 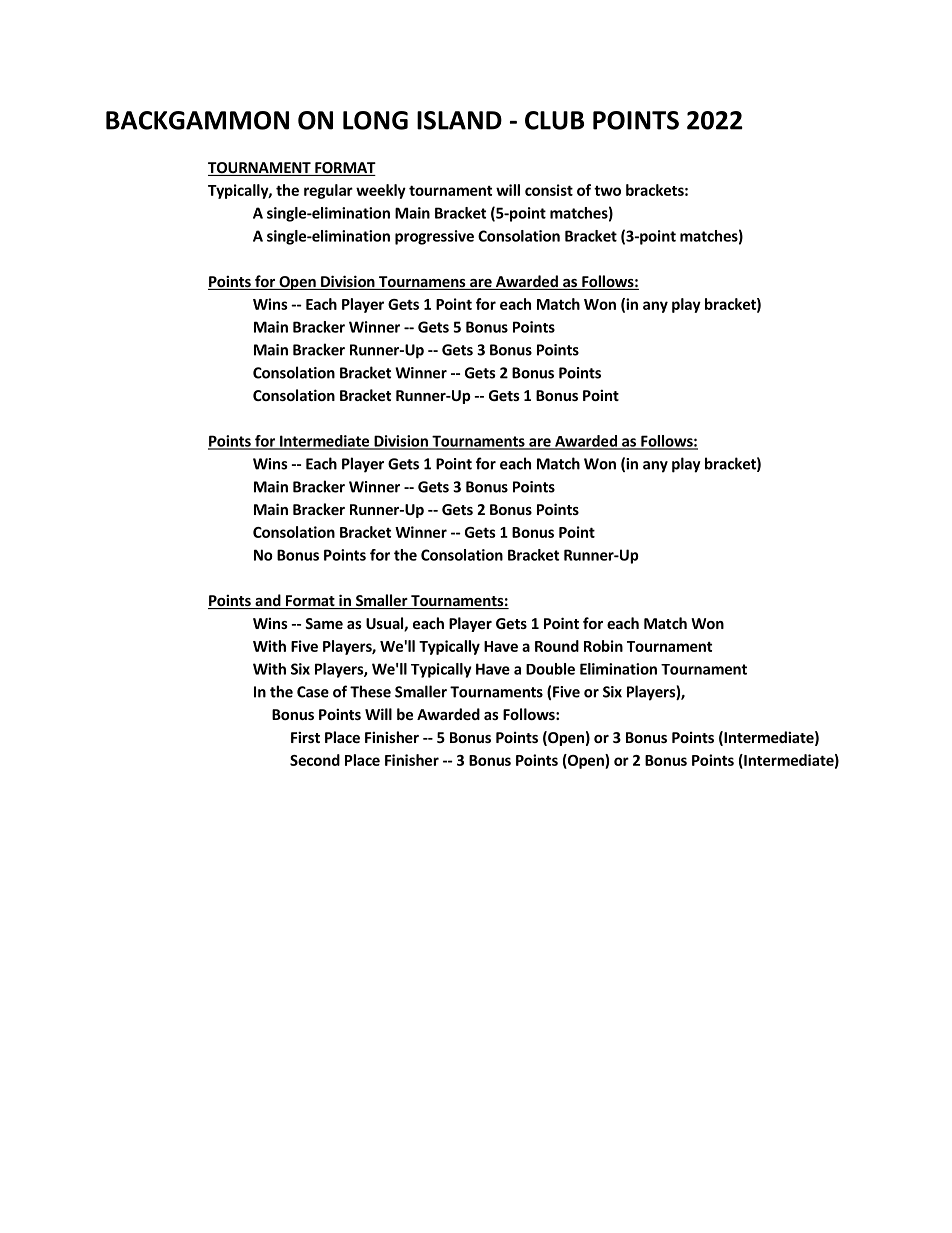 What do you see at coordinates (434, 237) in the page?
I see `progressive` at bounding box center [434, 237].
